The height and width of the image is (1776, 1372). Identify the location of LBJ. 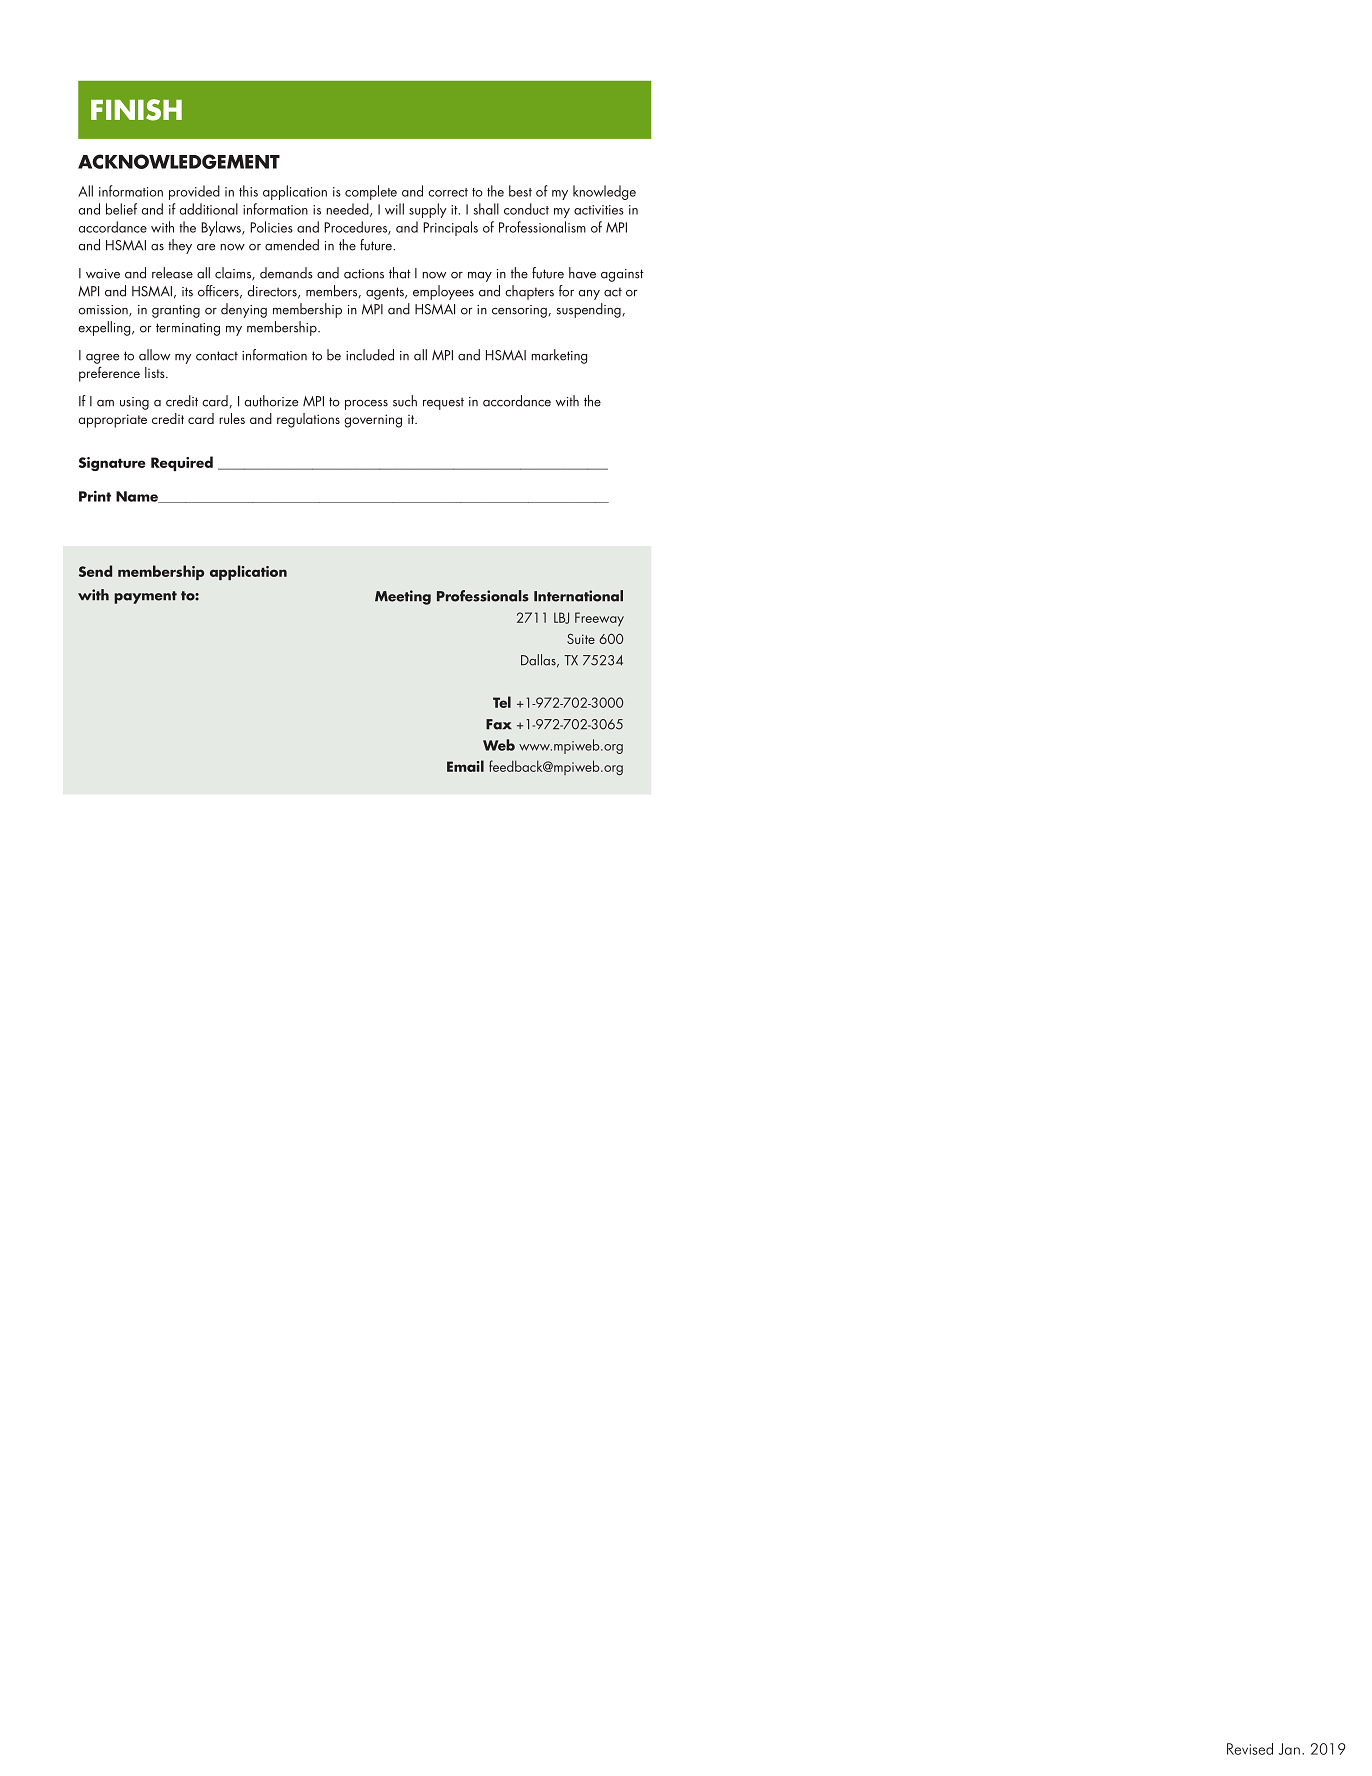
(561, 618).
